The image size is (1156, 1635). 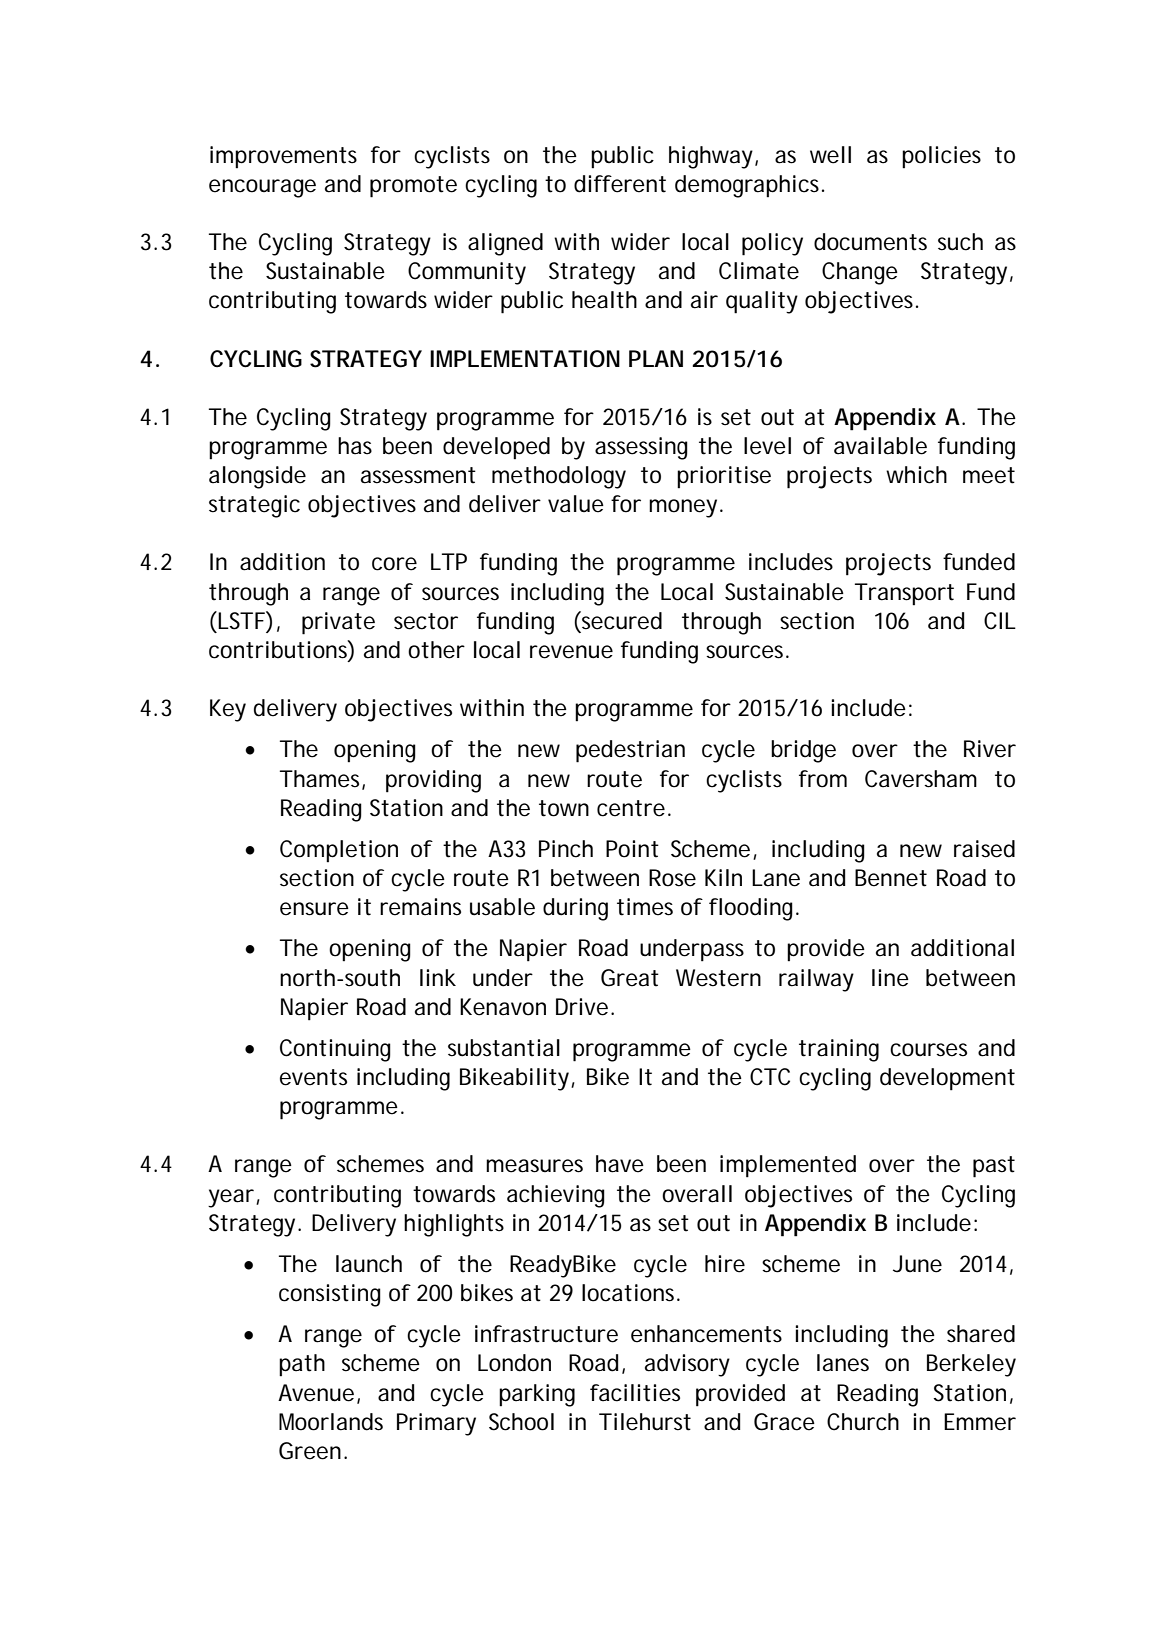 I want to click on Thames, so click(x=322, y=779).
